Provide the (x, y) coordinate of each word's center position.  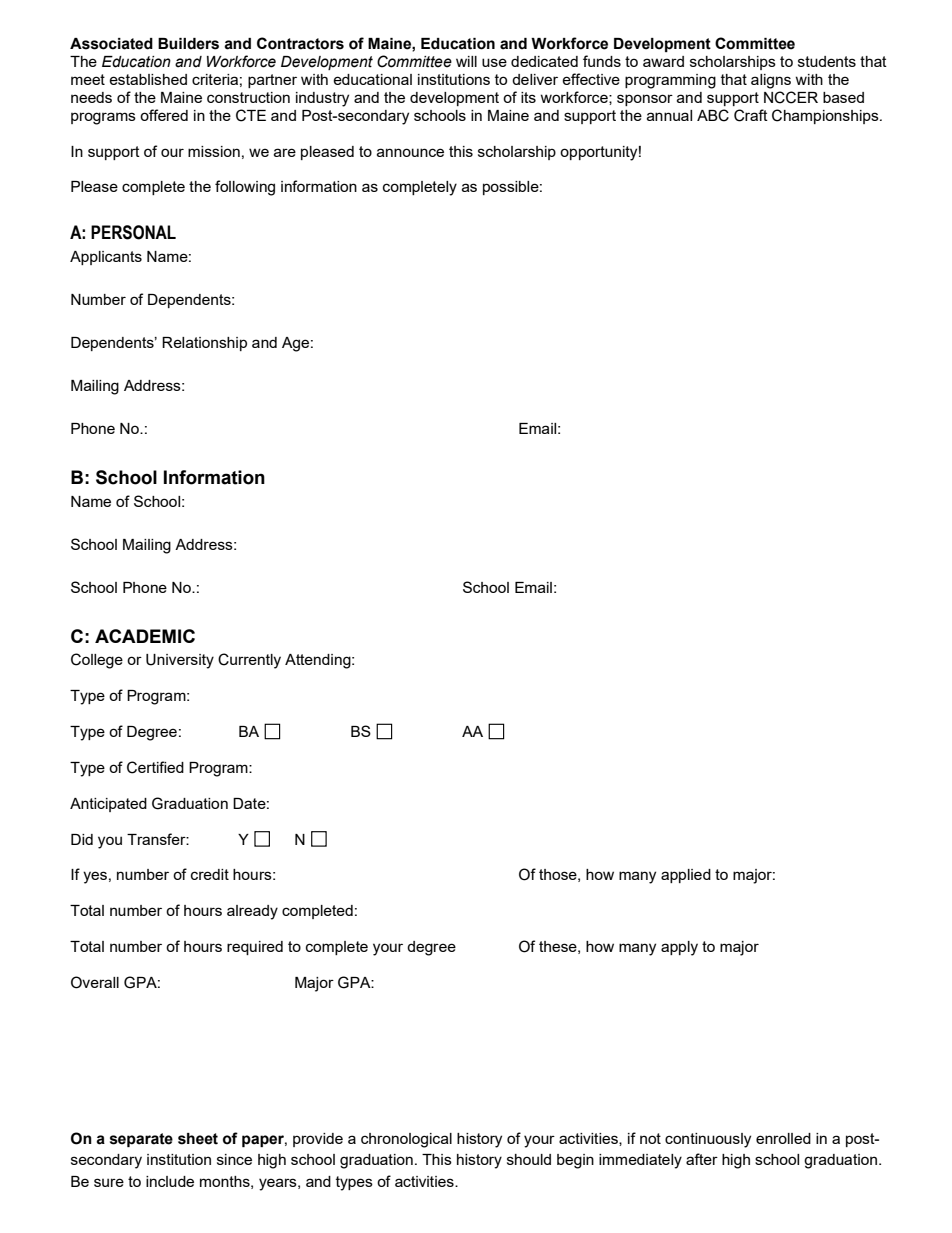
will (466, 61)
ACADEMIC (145, 636)
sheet (198, 1139)
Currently (249, 661)
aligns (771, 81)
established (148, 79)
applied (686, 876)
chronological (406, 1140)
